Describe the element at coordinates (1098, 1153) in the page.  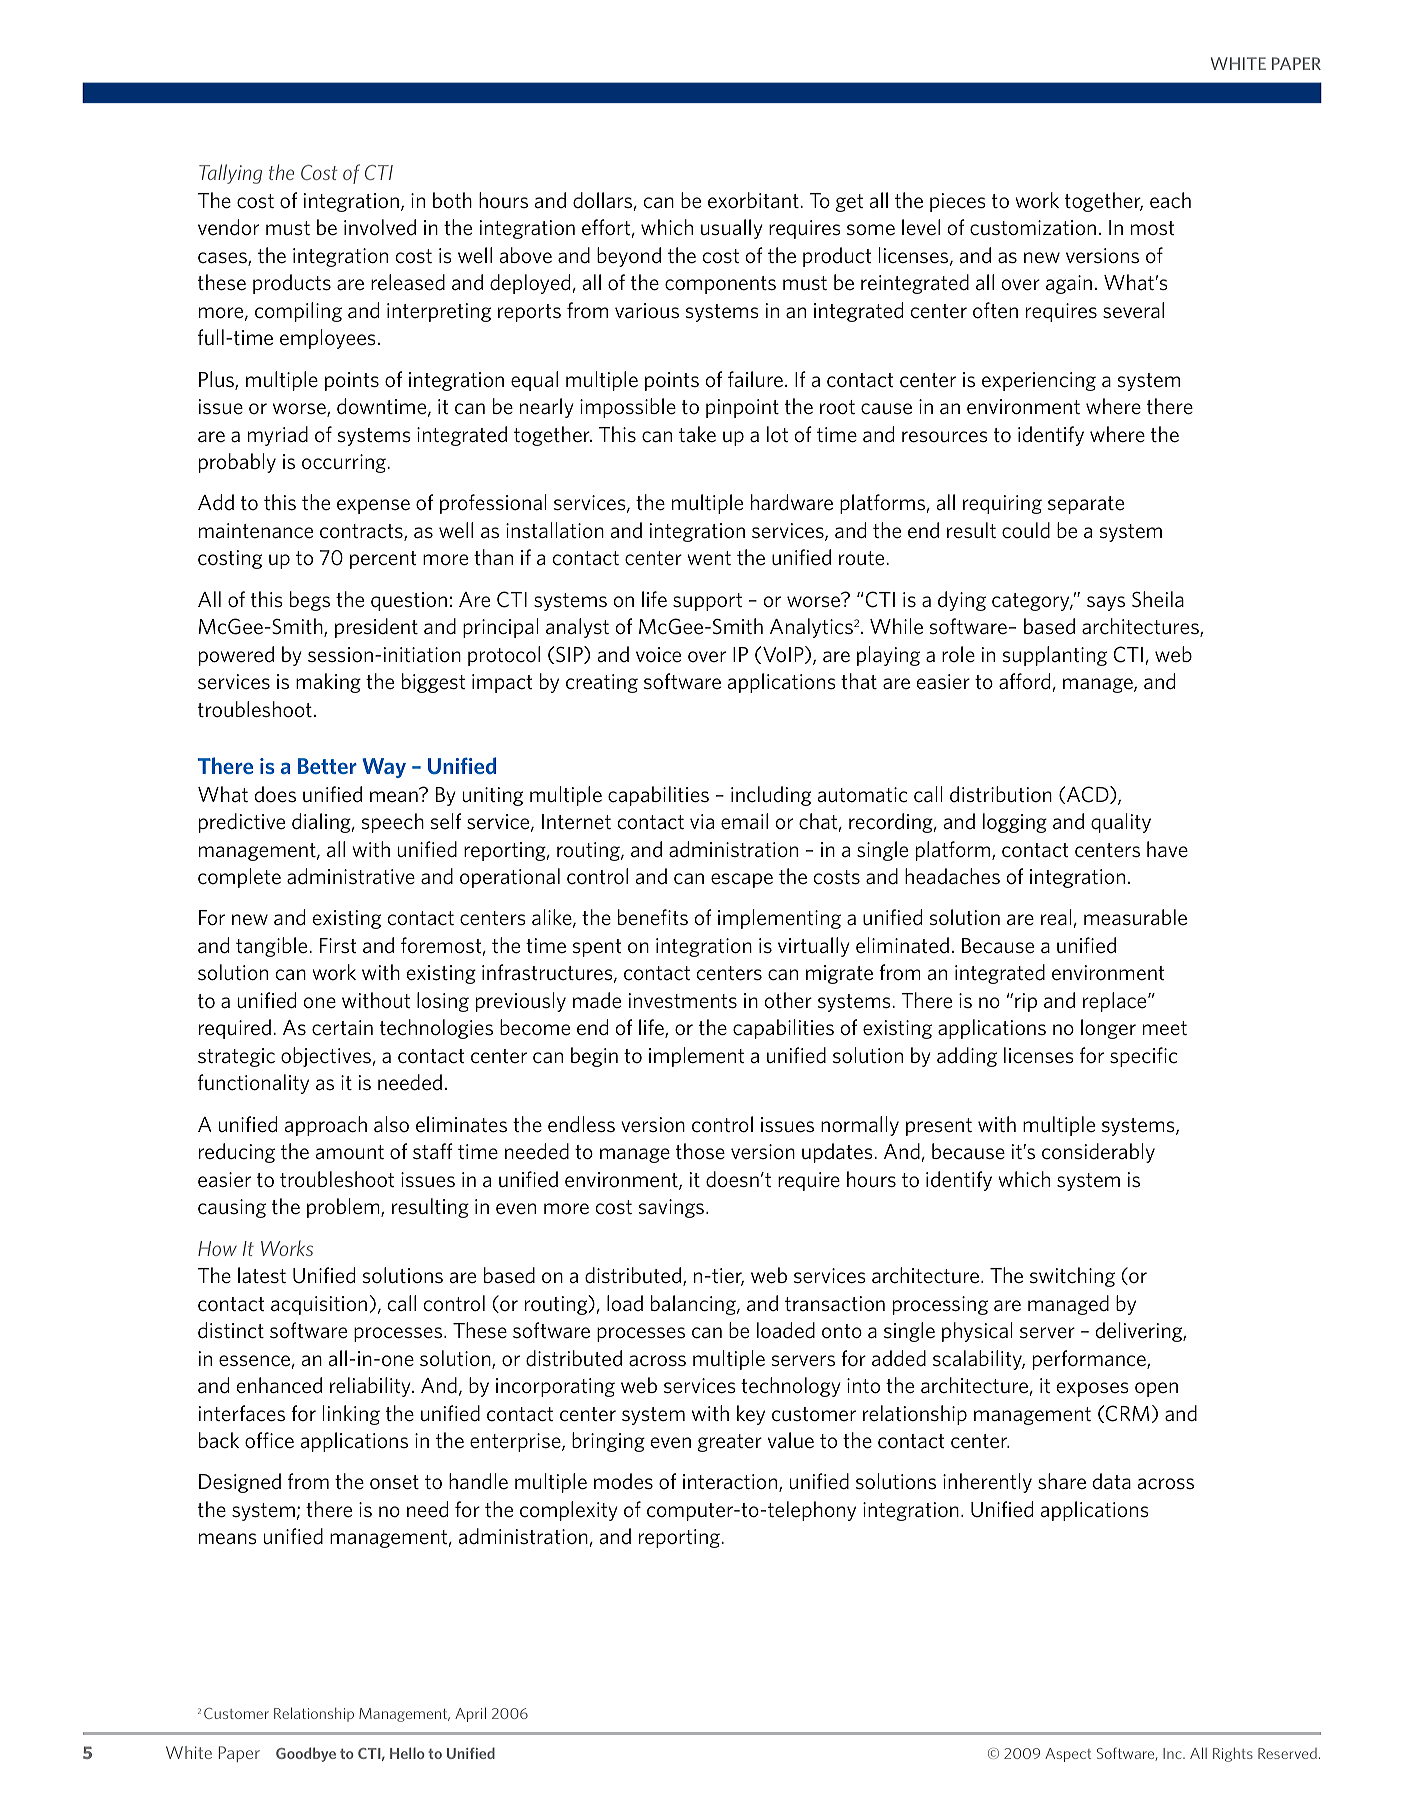
I see `considerably` at that location.
